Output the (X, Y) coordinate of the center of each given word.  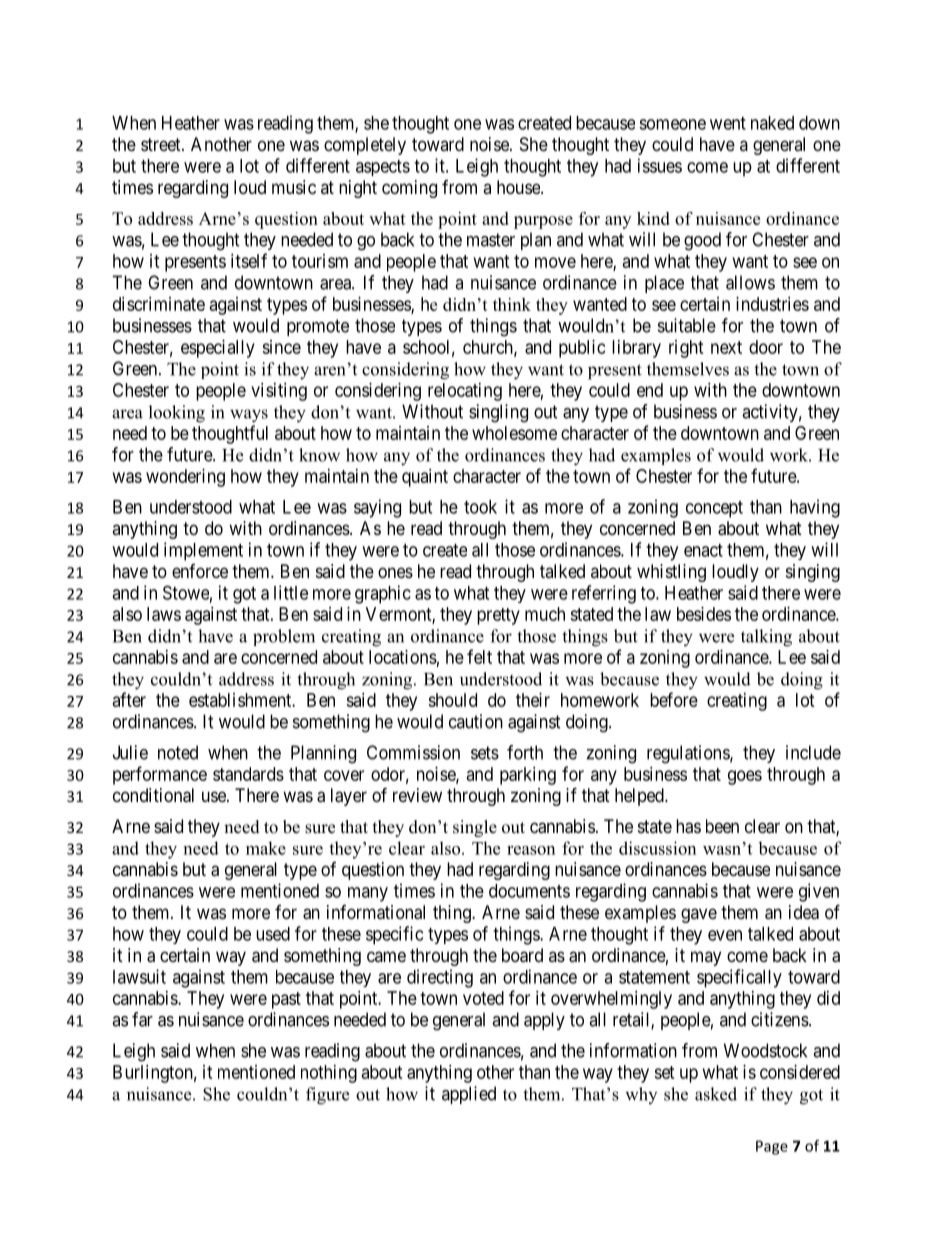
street (162, 144)
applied (469, 1095)
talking (766, 638)
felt (479, 656)
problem (284, 637)
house (519, 187)
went (728, 123)
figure (327, 1096)
